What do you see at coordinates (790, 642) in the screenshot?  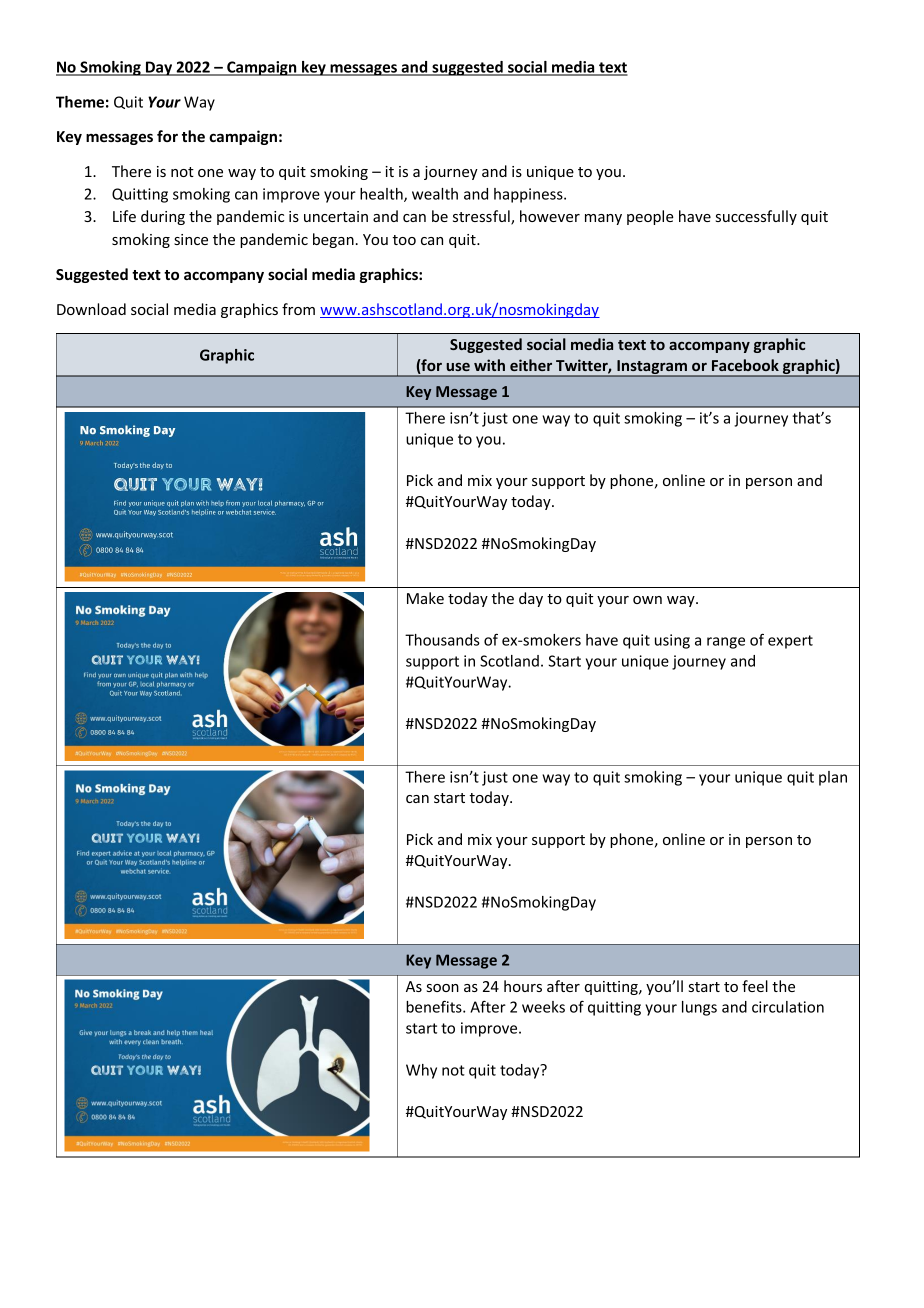 I see `expert` at bounding box center [790, 642].
